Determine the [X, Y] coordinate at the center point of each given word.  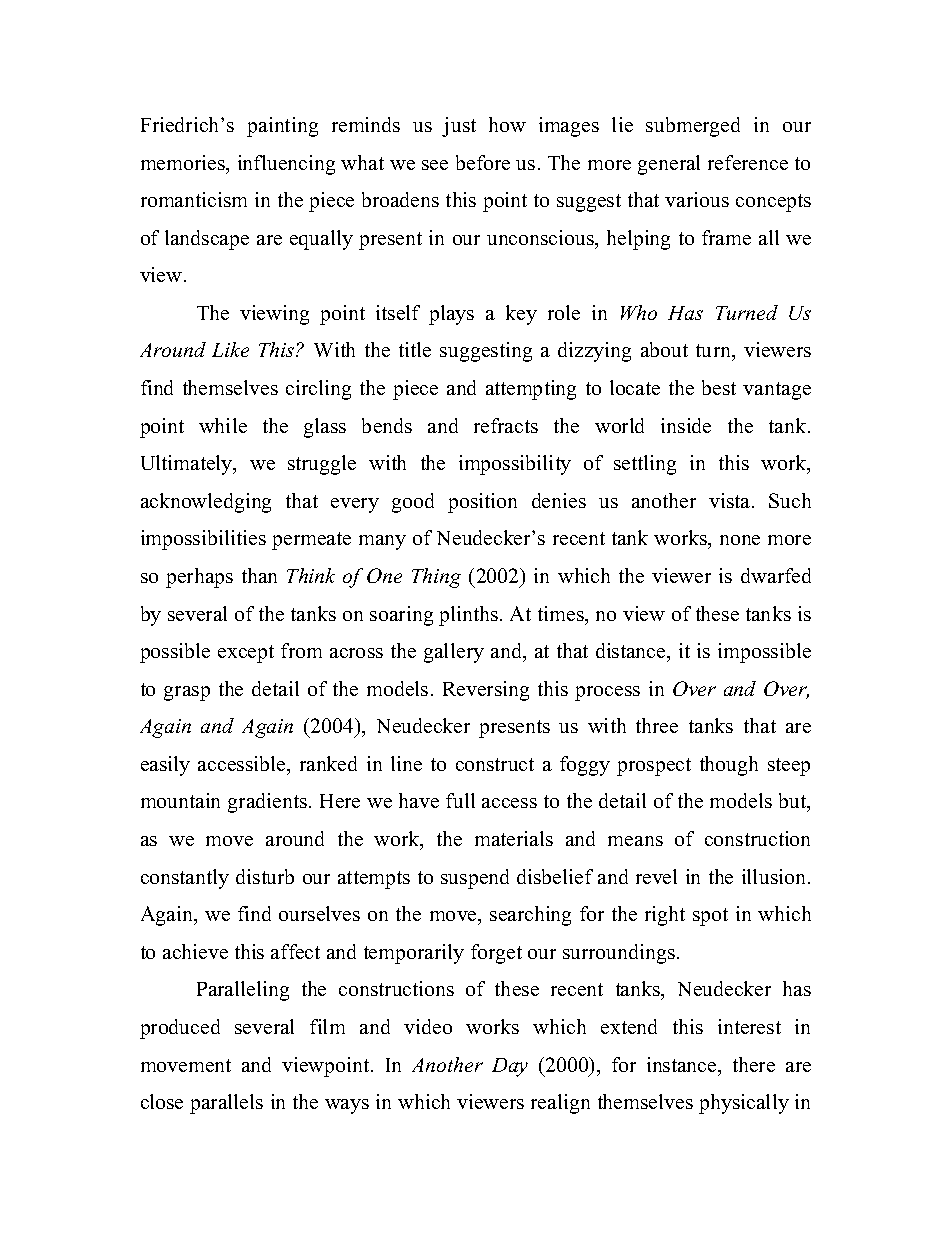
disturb [265, 876]
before [483, 162]
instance [683, 1064]
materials [514, 838]
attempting [531, 390]
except [246, 654]
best [719, 387]
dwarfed [776, 575]
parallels [226, 1104]
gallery [454, 653]
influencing [286, 165]
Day [510, 1067]
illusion [773, 876]
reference [748, 162]
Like [230, 349]
